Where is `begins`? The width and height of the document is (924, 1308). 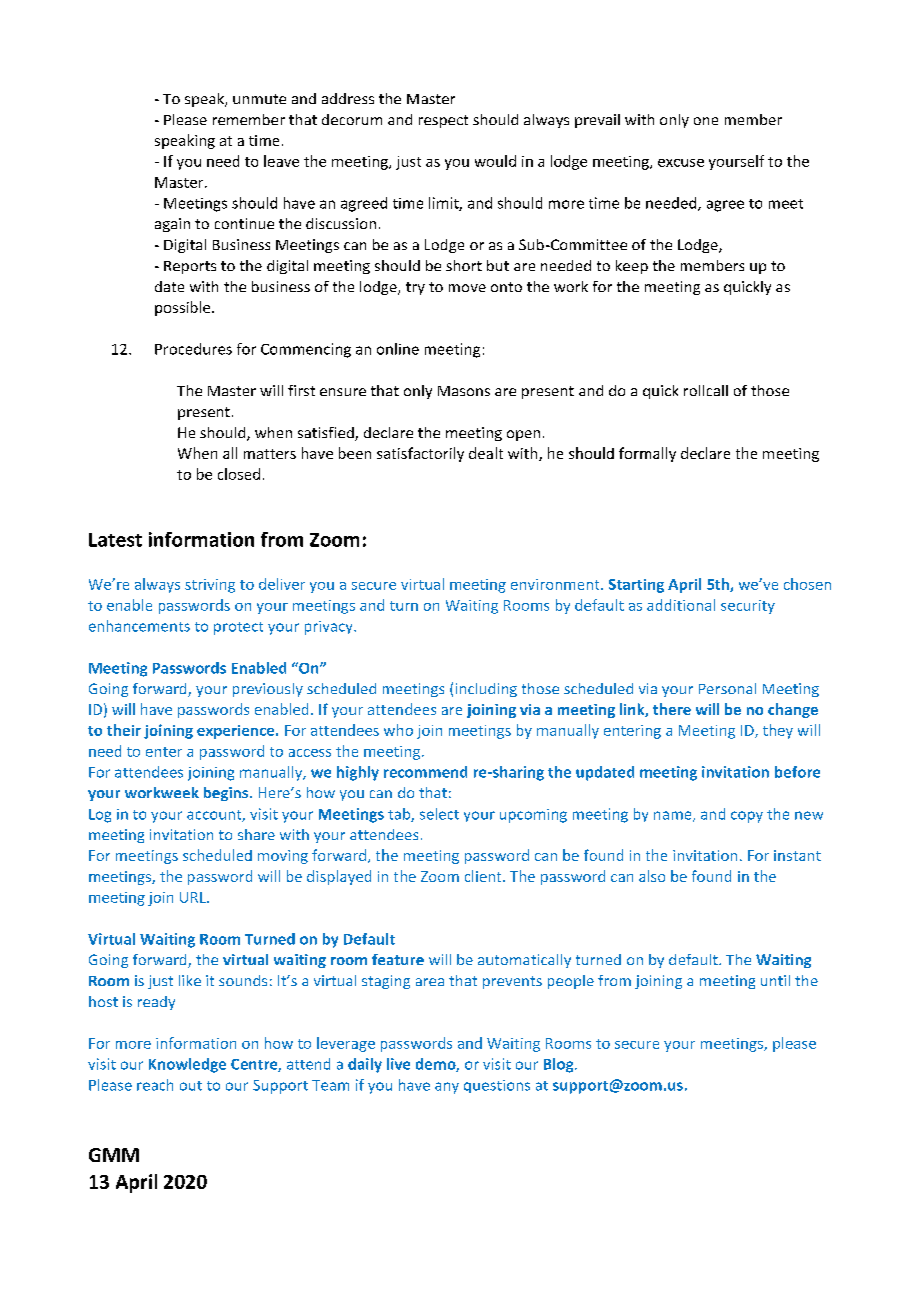
begins is located at coordinates (227, 794).
